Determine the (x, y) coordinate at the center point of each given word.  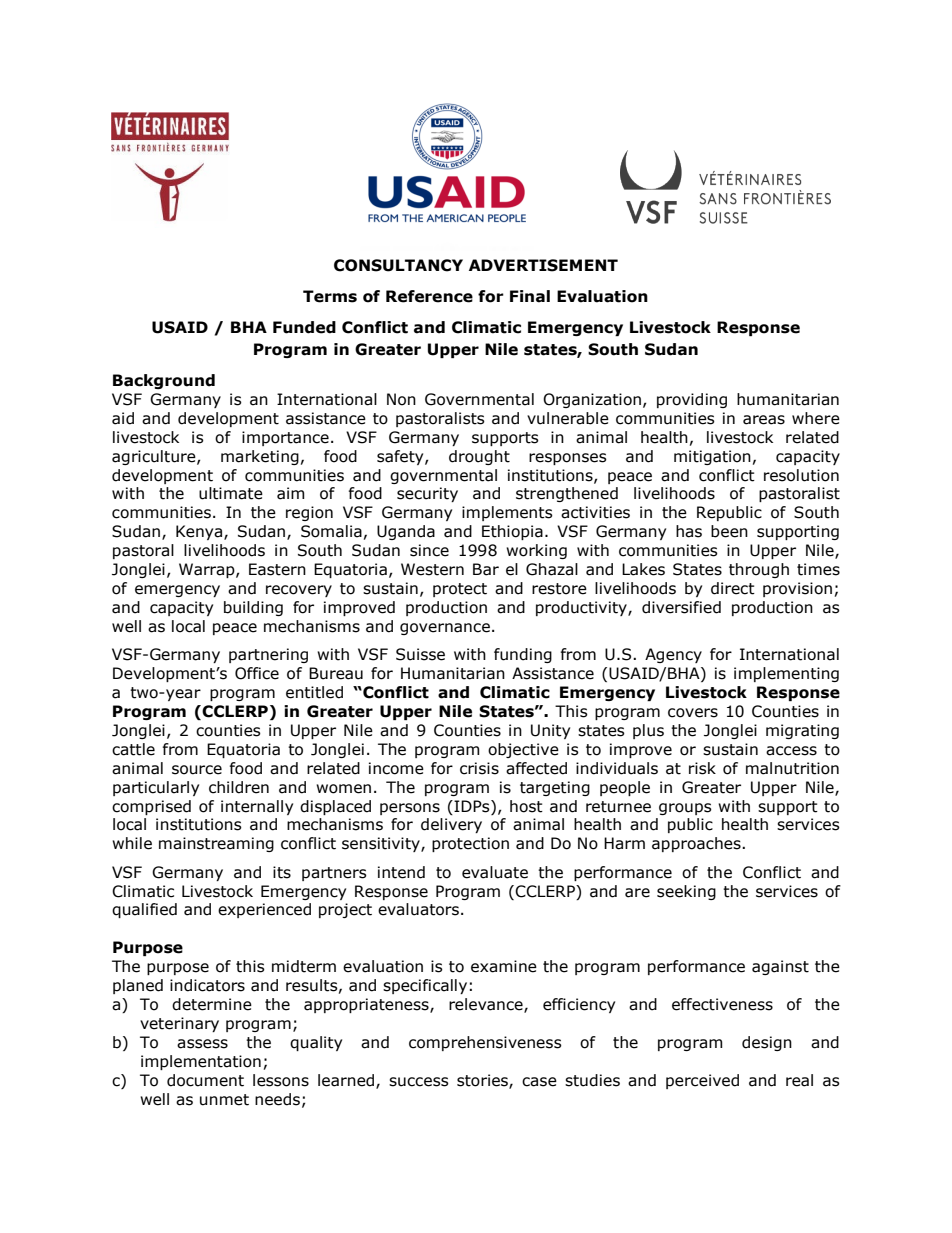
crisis (479, 768)
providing (692, 400)
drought (479, 457)
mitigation (712, 457)
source (197, 770)
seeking (686, 892)
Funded (304, 327)
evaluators (418, 909)
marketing (260, 457)
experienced (264, 910)
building (253, 608)
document (205, 1080)
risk (702, 768)
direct (733, 588)
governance (445, 629)
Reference (429, 296)
